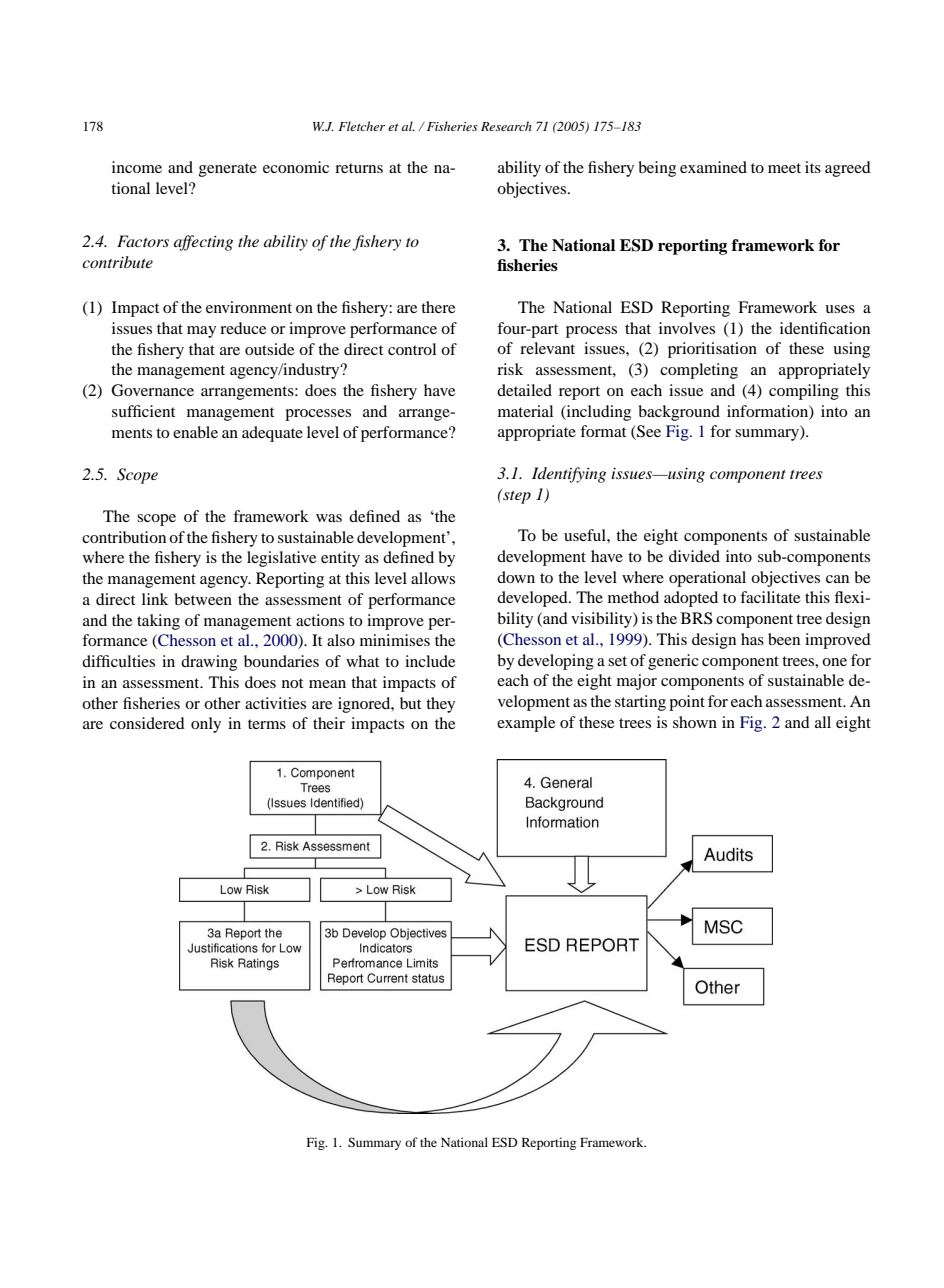 Image resolution: width=944 pixels, height=1288 pixels. Describe the element at coordinates (525, 411) in the screenshot. I see `material` at that location.
